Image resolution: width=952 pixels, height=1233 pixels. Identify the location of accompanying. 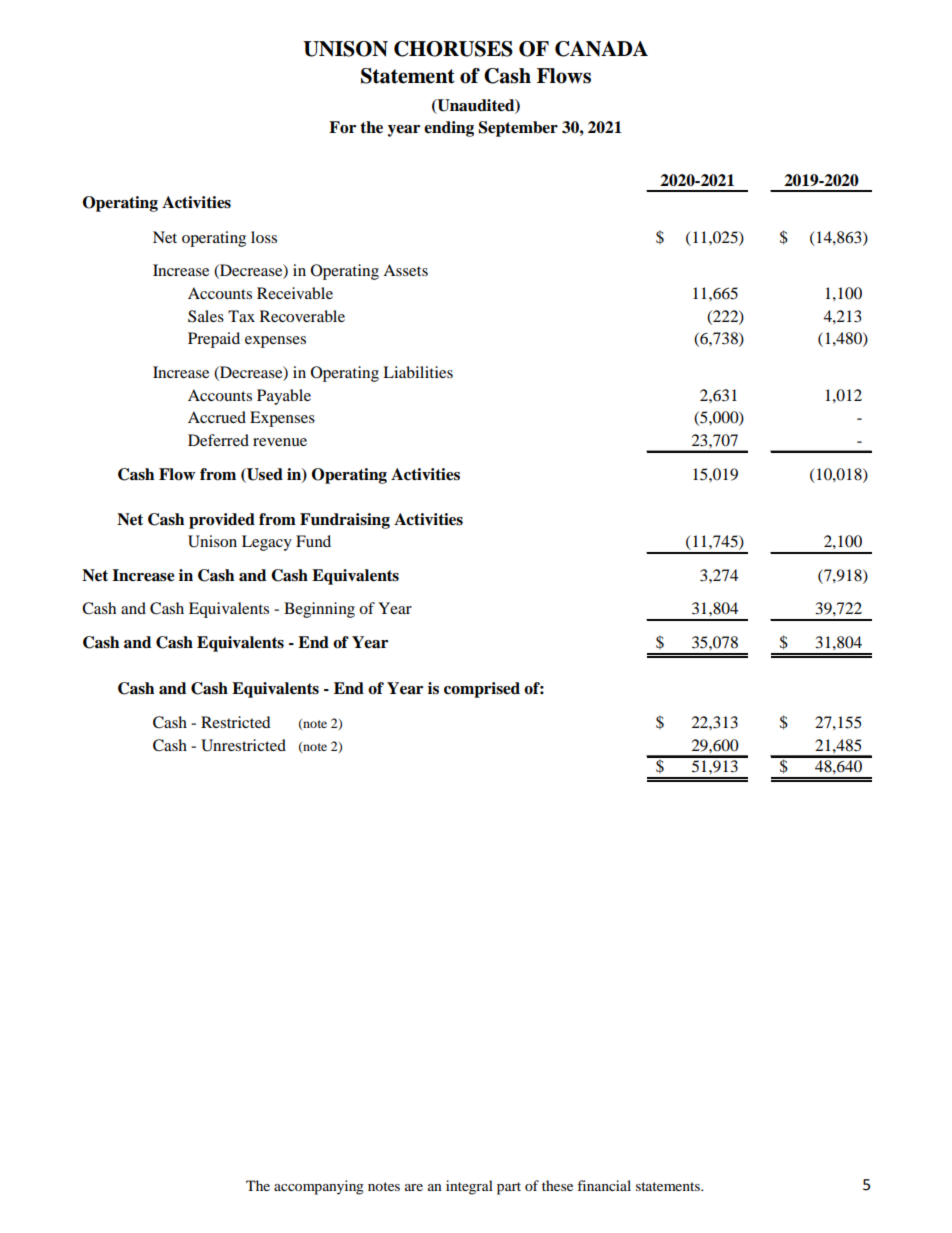
(319, 1187).
